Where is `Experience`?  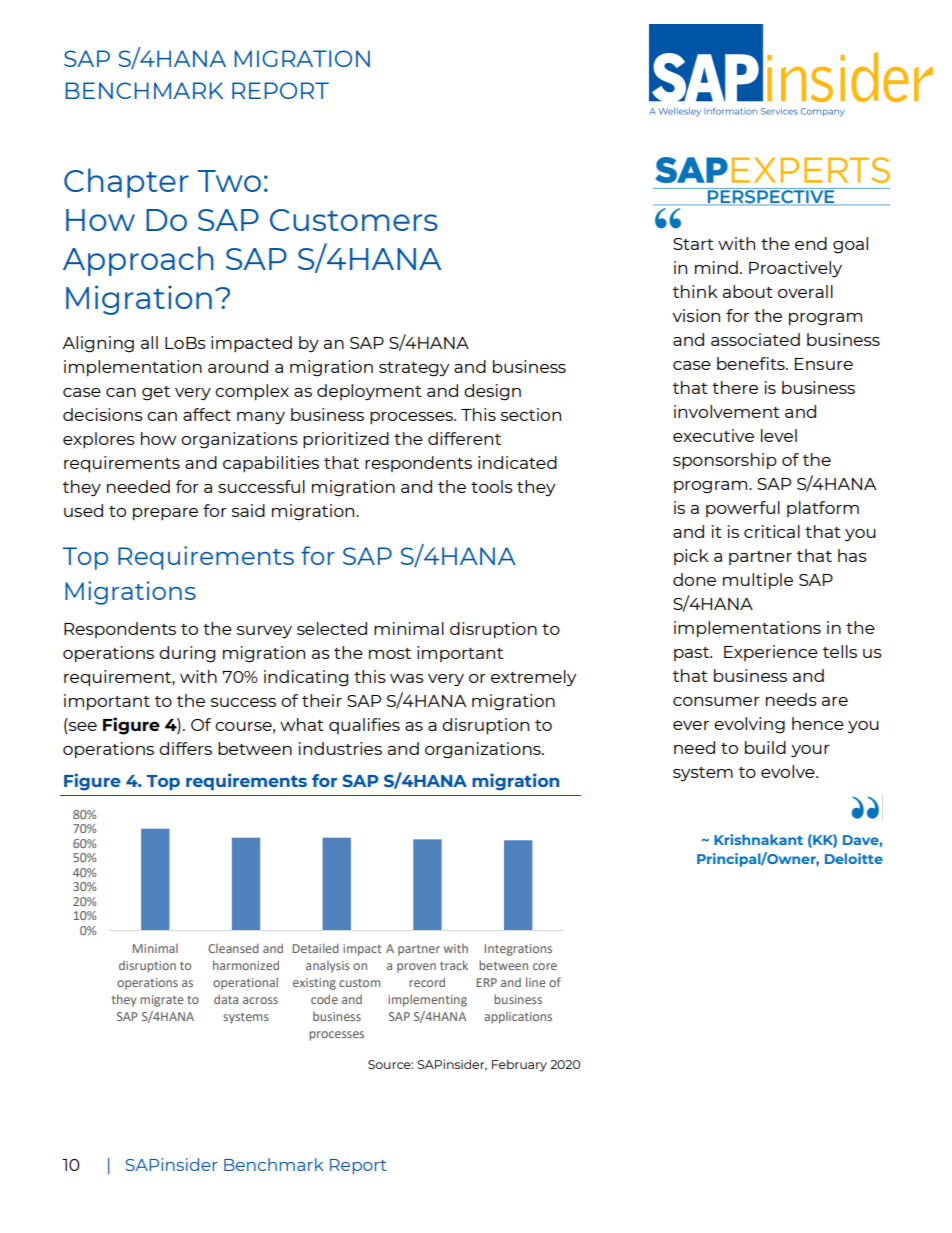
Experience is located at coordinates (771, 653).
